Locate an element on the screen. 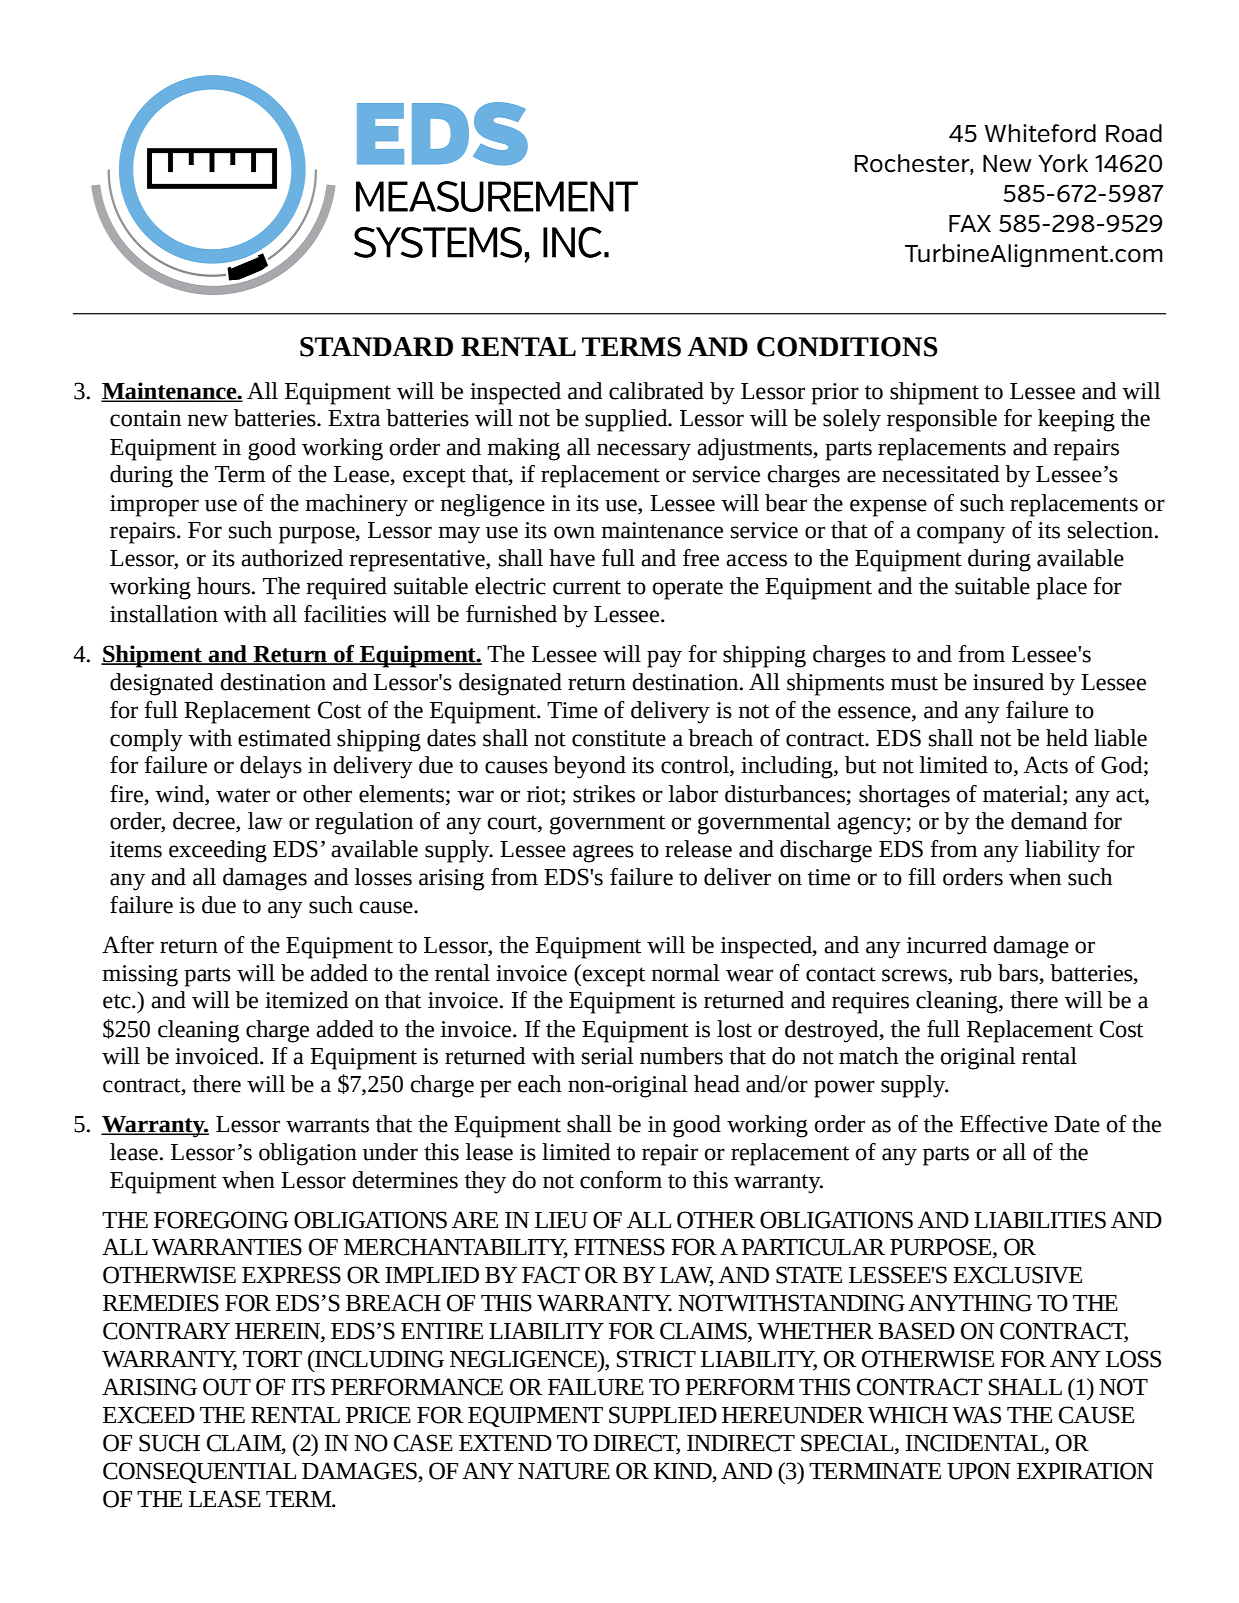 The width and height of the screenshot is (1239, 1603). OUT is located at coordinates (227, 1387).
